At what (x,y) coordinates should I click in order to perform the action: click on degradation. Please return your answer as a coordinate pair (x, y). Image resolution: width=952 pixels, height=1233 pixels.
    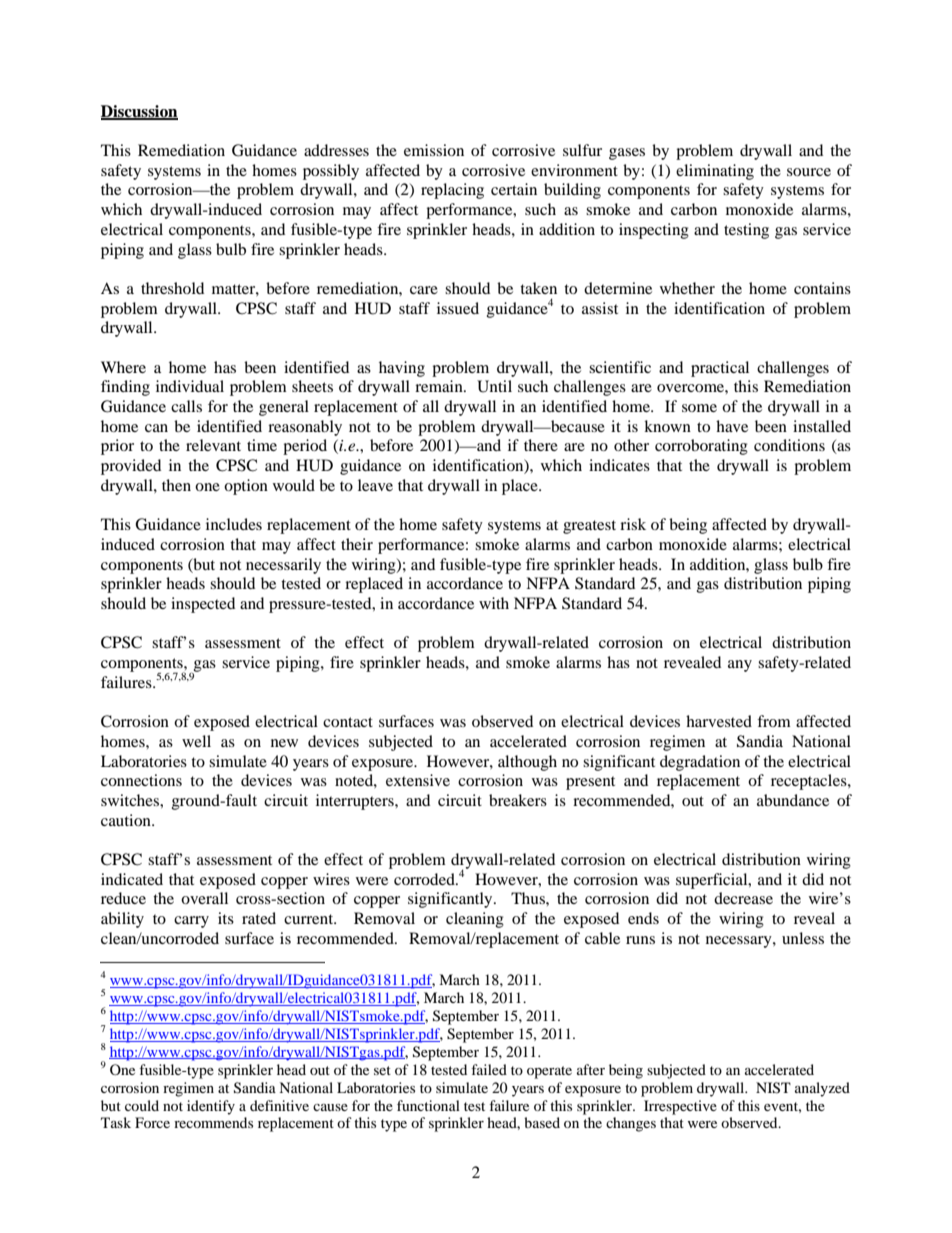
    Looking at the image, I should click on (700, 763).
